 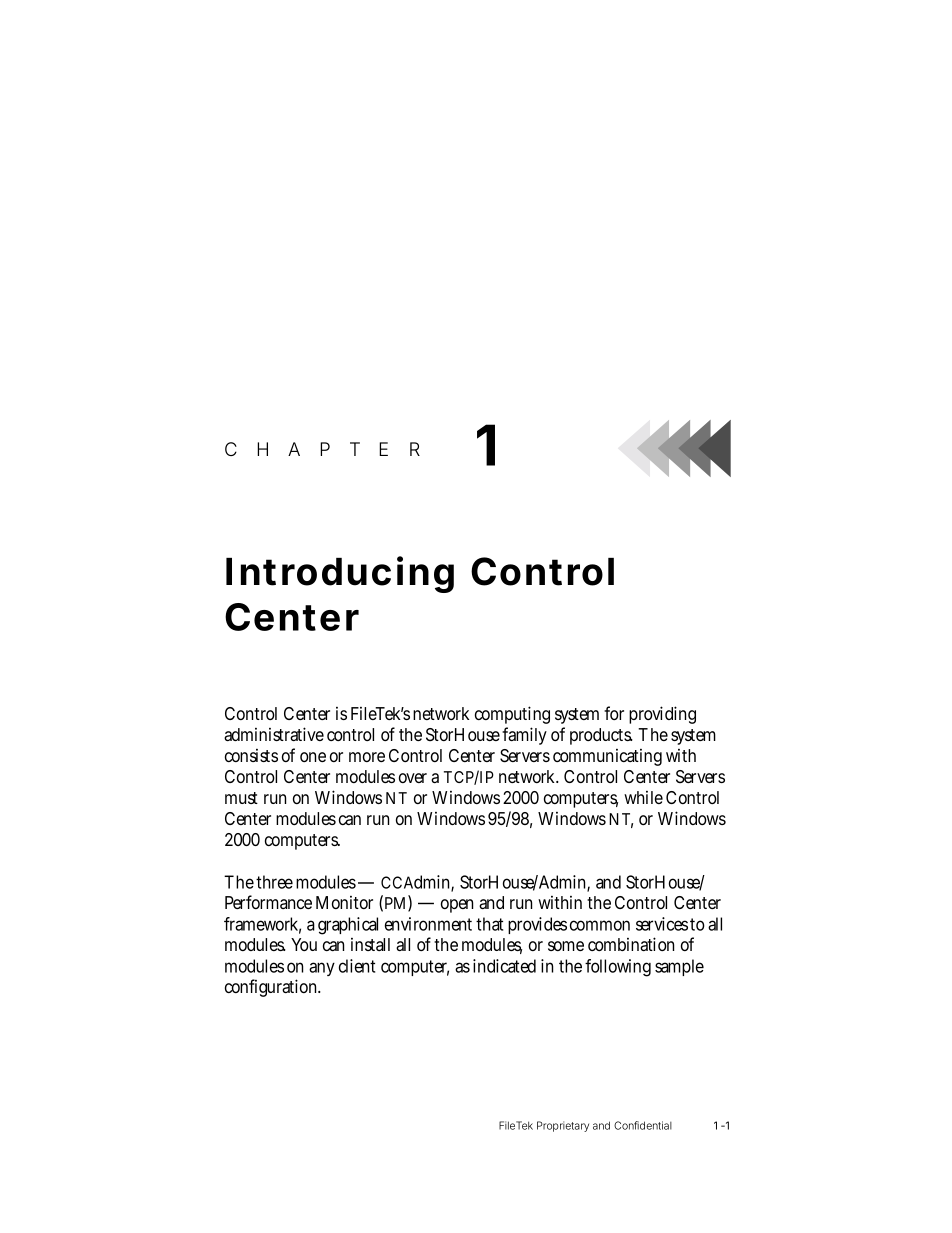 I want to click on open, so click(x=457, y=906).
